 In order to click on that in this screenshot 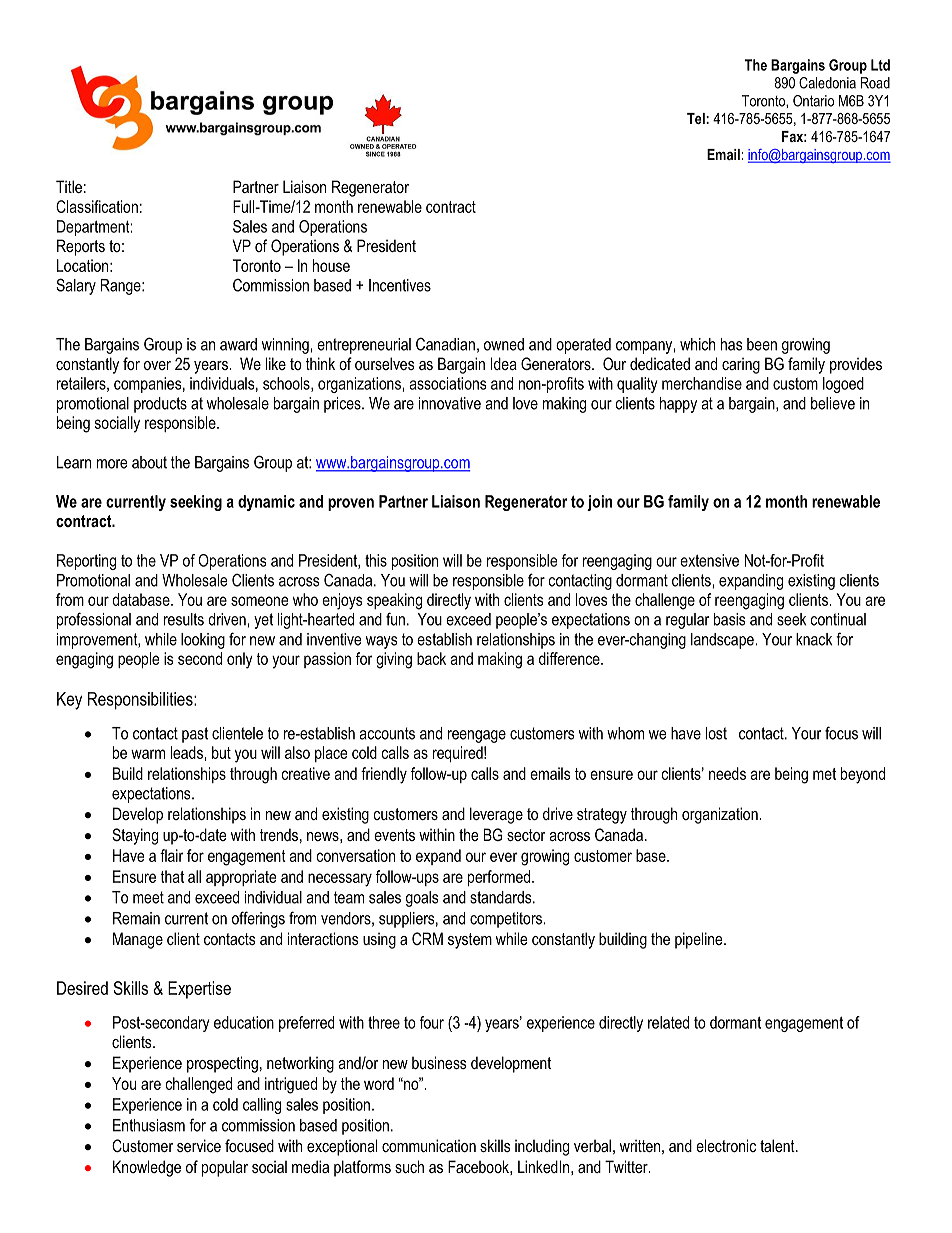, I will do `click(172, 876)`.
